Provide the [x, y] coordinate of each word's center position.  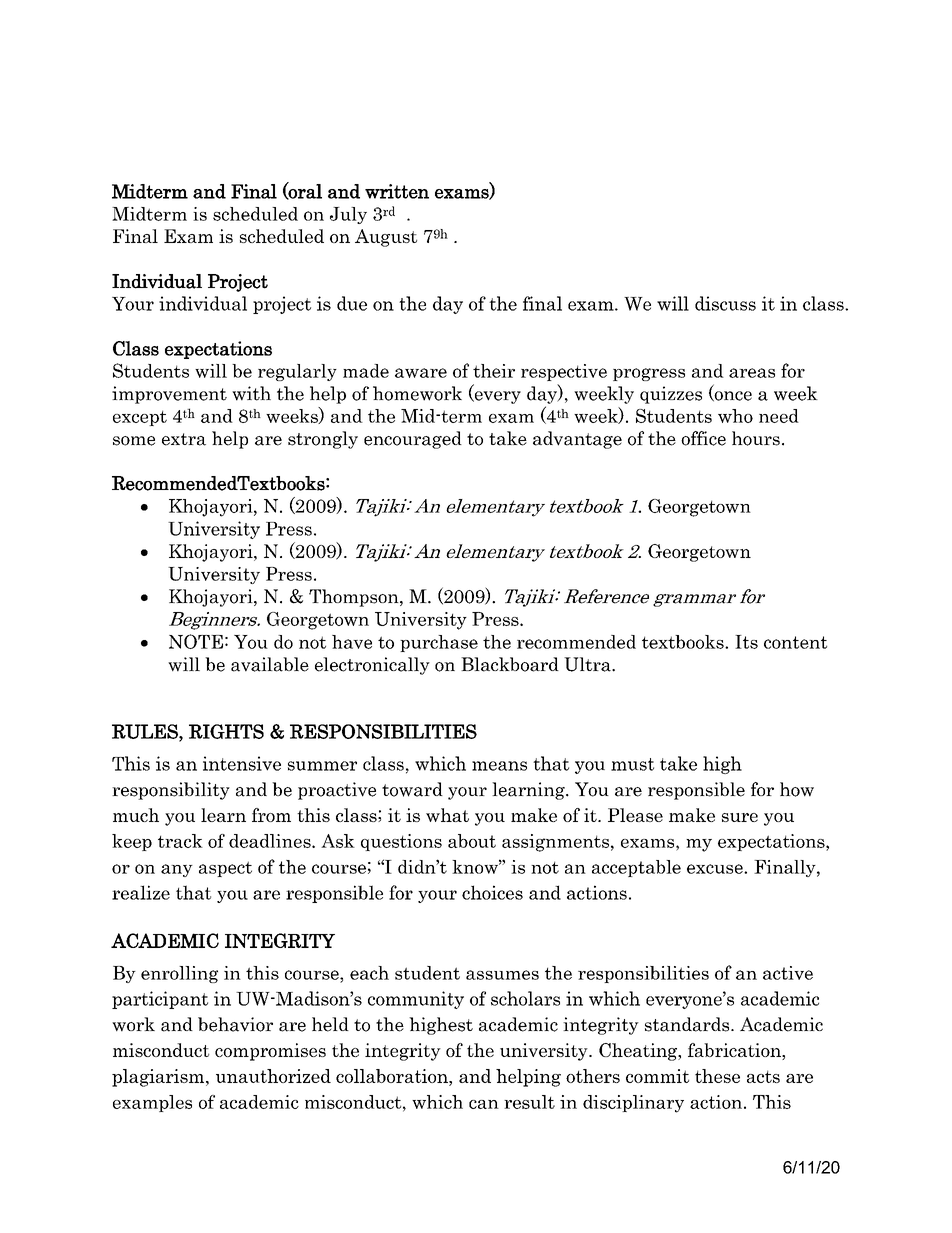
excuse [716, 869]
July [348, 215]
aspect [225, 869]
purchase [439, 643]
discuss [725, 303]
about [472, 841]
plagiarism [159, 1078]
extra [184, 439]
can [484, 1104]
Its [746, 642]
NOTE [196, 641]
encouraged [413, 440]
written [397, 191]
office [703, 438]
